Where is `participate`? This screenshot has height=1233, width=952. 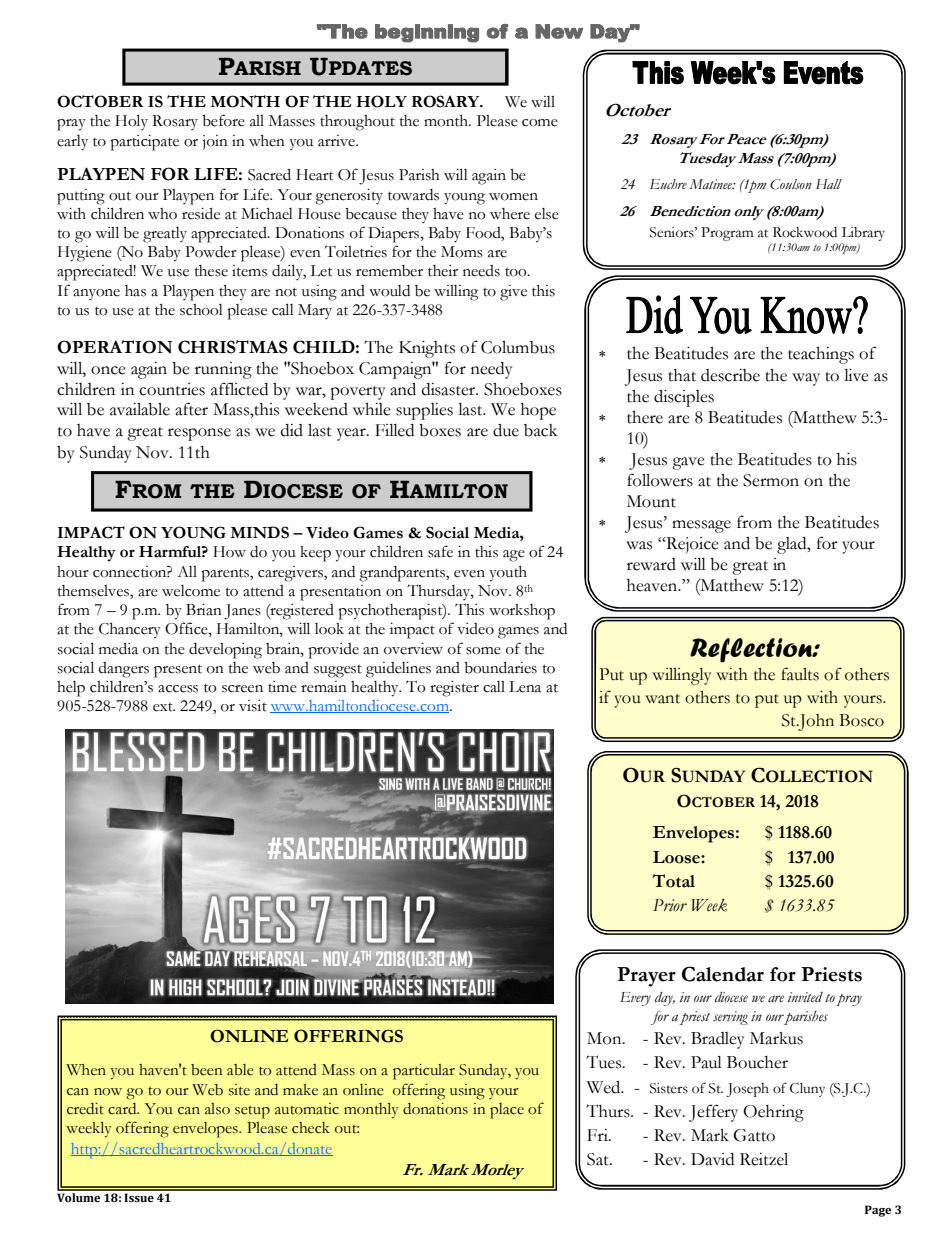
participate is located at coordinates (144, 143).
